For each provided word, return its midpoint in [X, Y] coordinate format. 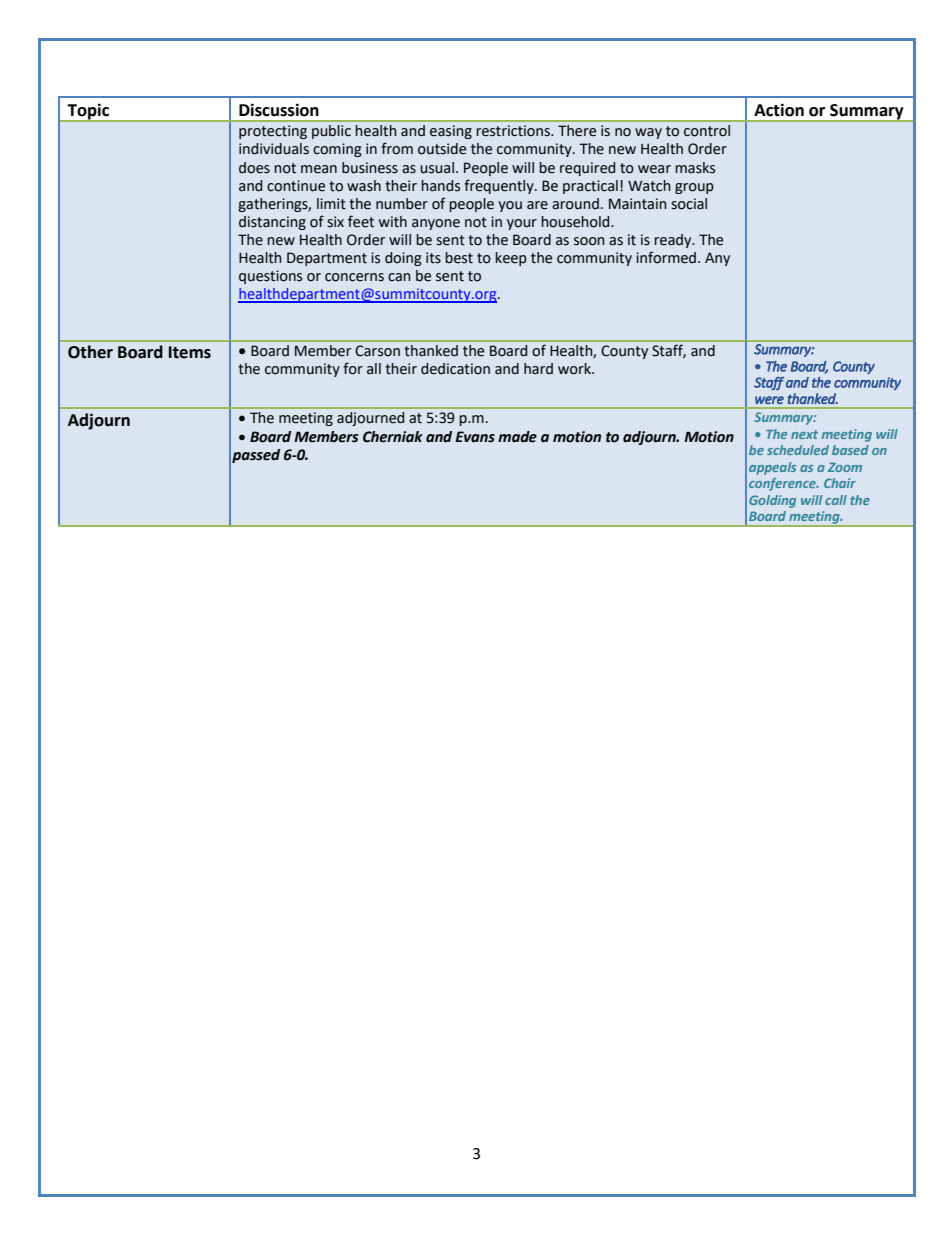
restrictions [514, 131]
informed [667, 257]
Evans [475, 437]
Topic [89, 112]
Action [779, 110]
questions [270, 277]
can [399, 277]
